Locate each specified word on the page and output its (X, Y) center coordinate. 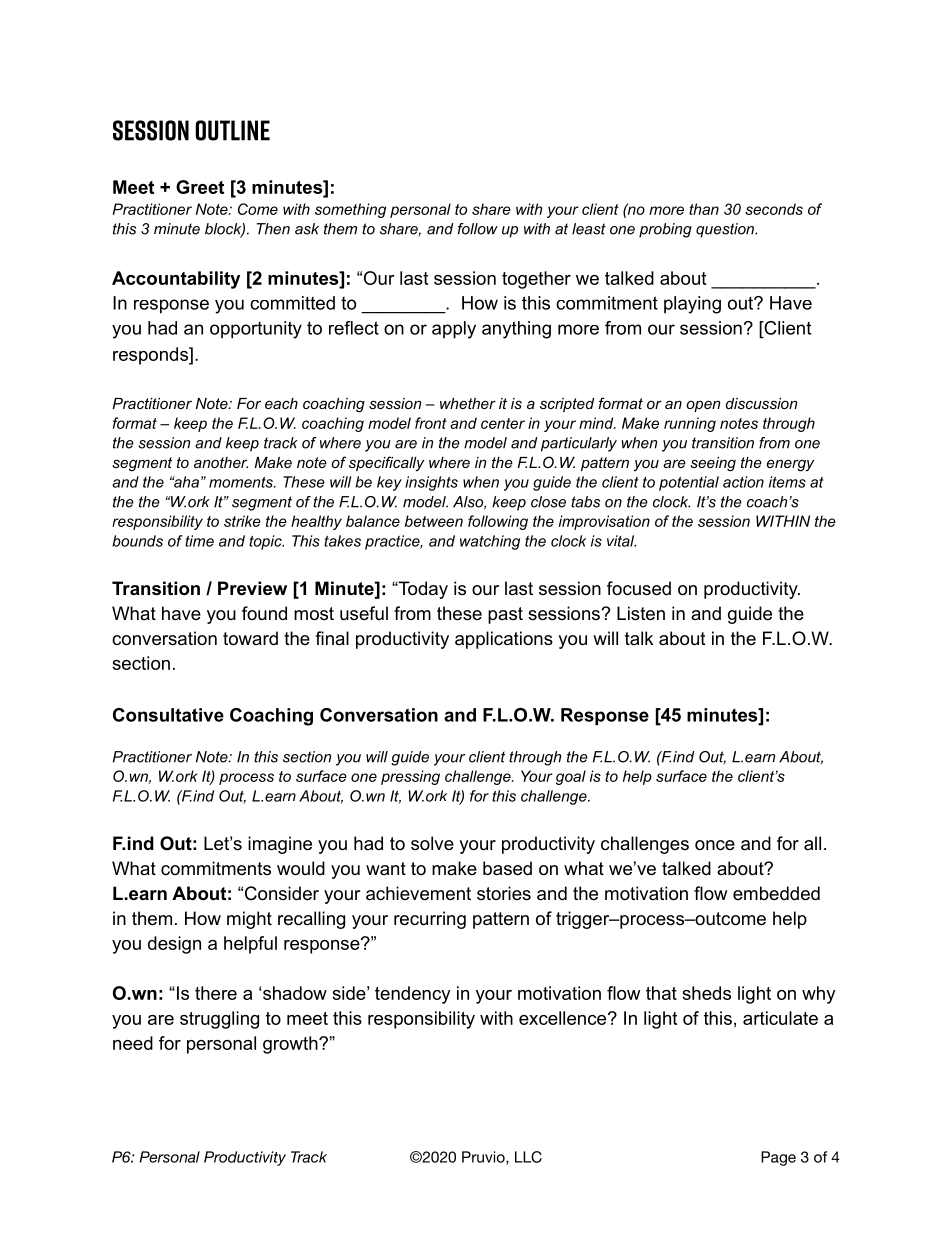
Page (778, 1158)
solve (432, 843)
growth (291, 1045)
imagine (280, 845)
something (350, 210)
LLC (528, 1157)
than (704, 209)
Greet (200, 187)
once (715, 845)
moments (242, 482)
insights (431, 483)
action (743, 482)
